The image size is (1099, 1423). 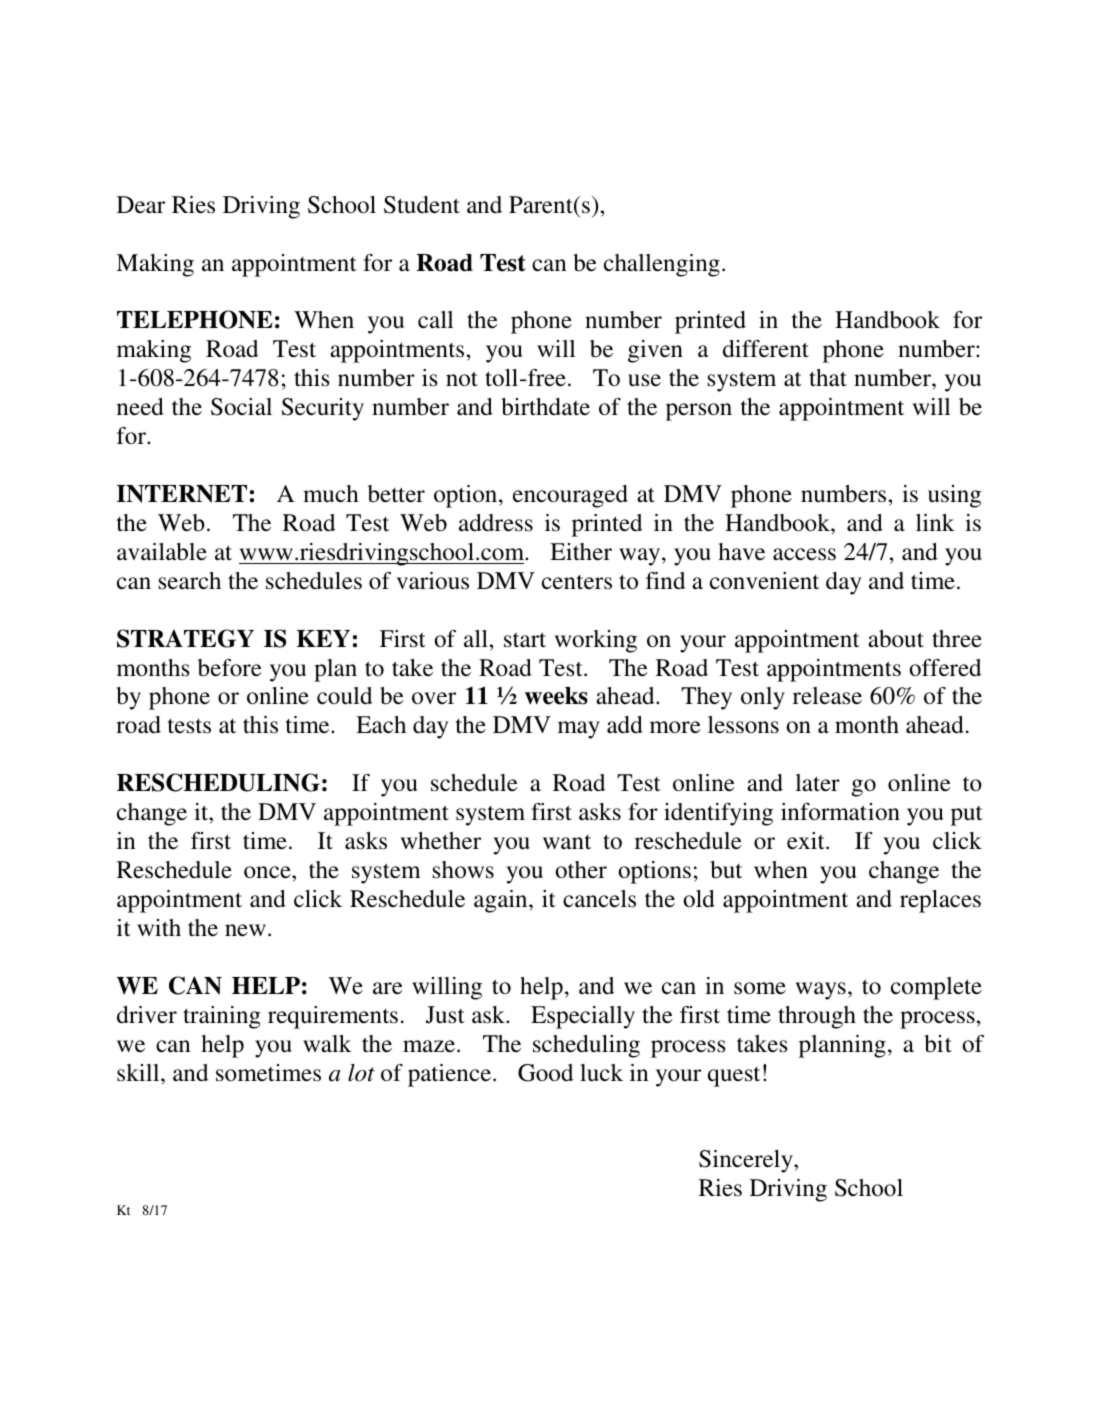 I want to click on different, so click(x=766, y=349).
